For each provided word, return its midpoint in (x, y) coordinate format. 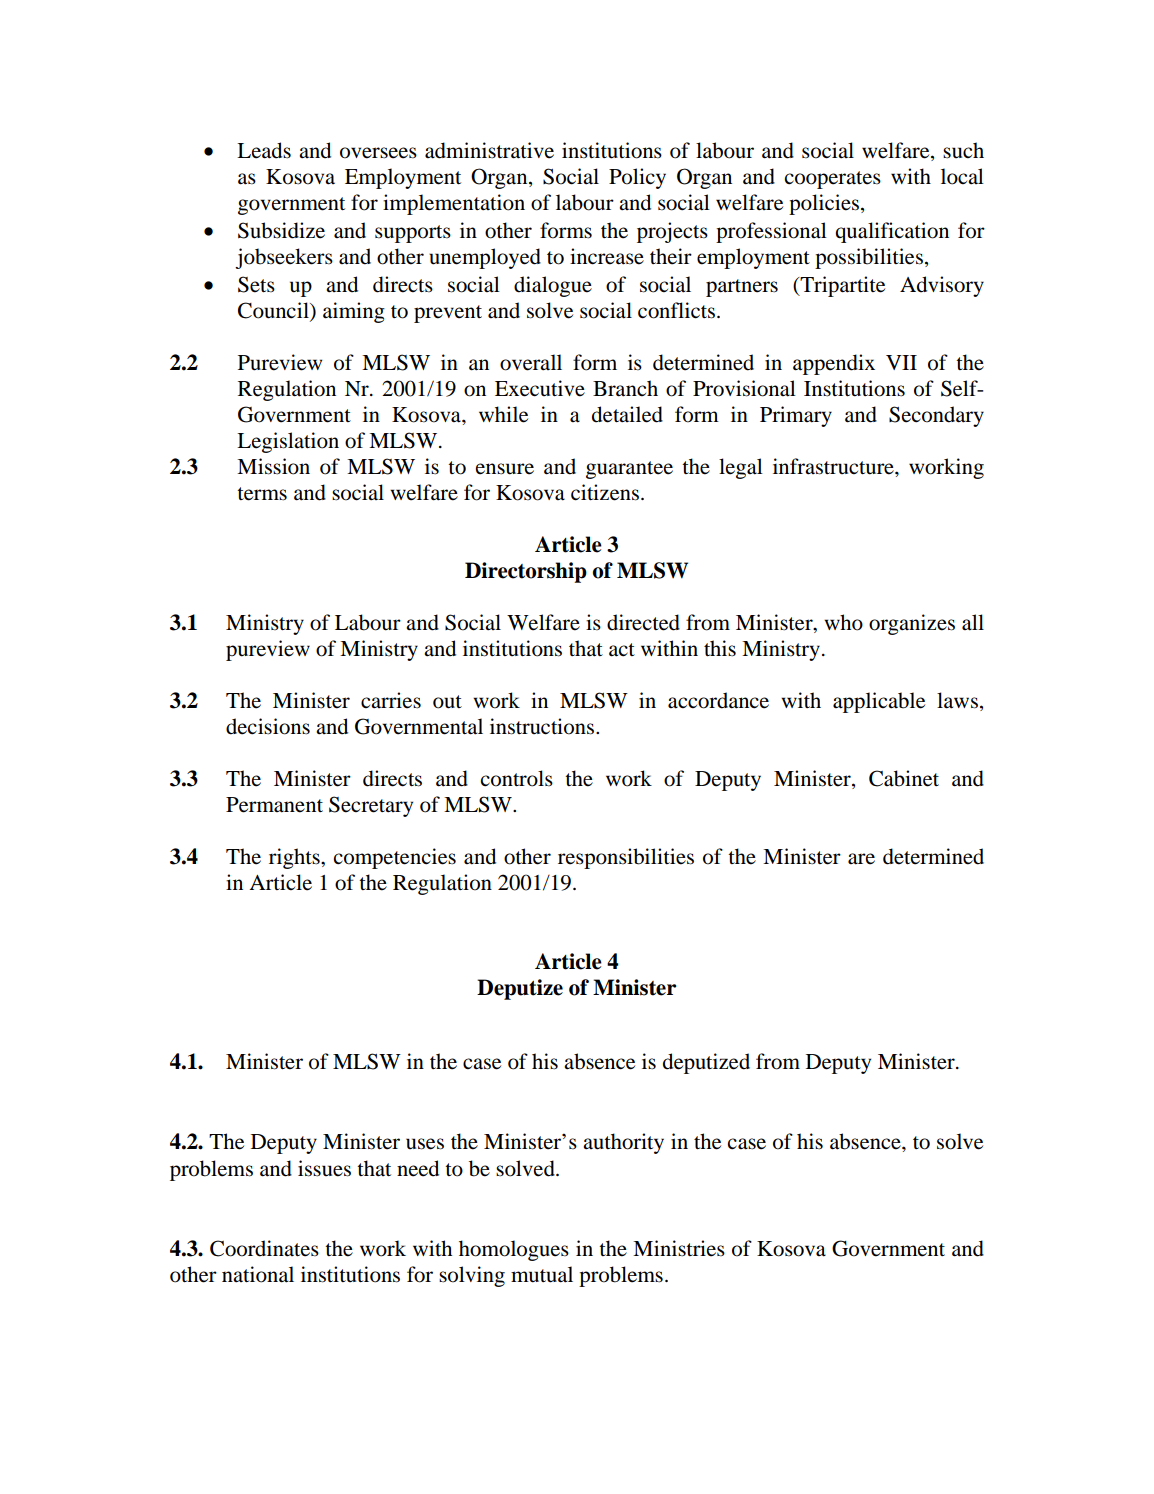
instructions (543, 726)
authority (623, 1143)
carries (391, 700)
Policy (637, 178)
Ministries (679, 1248)
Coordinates (264, 1248)
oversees (378, 153)
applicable (879, 702)
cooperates (832, 180)
